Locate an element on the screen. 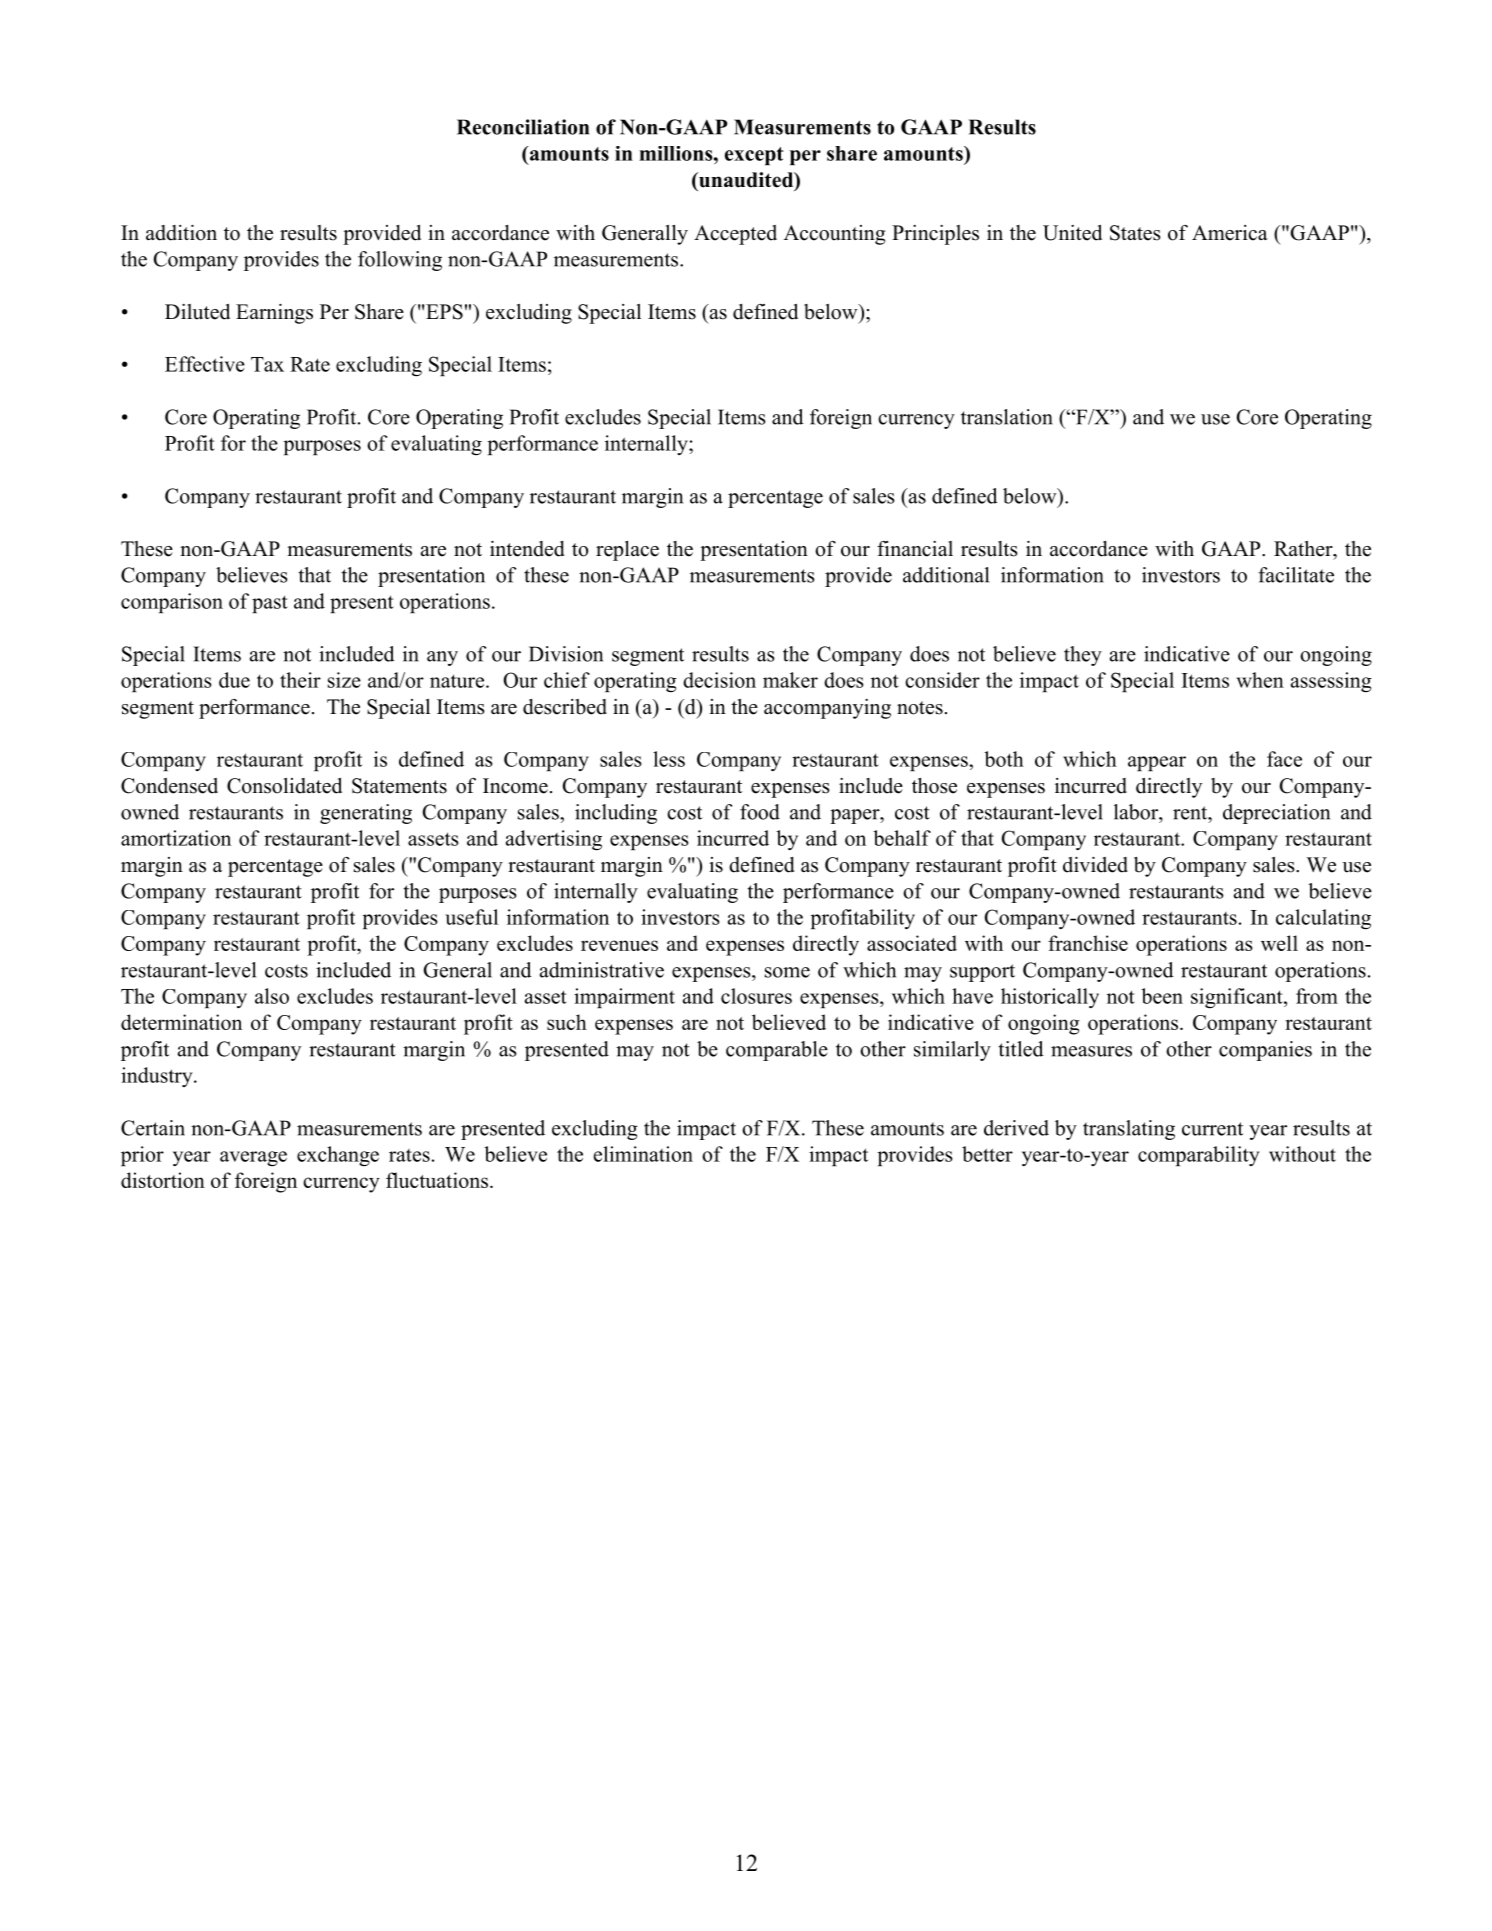 This screenshot has height=1931, width=1492. Reconciliation is located at coordinates (523, 127).
